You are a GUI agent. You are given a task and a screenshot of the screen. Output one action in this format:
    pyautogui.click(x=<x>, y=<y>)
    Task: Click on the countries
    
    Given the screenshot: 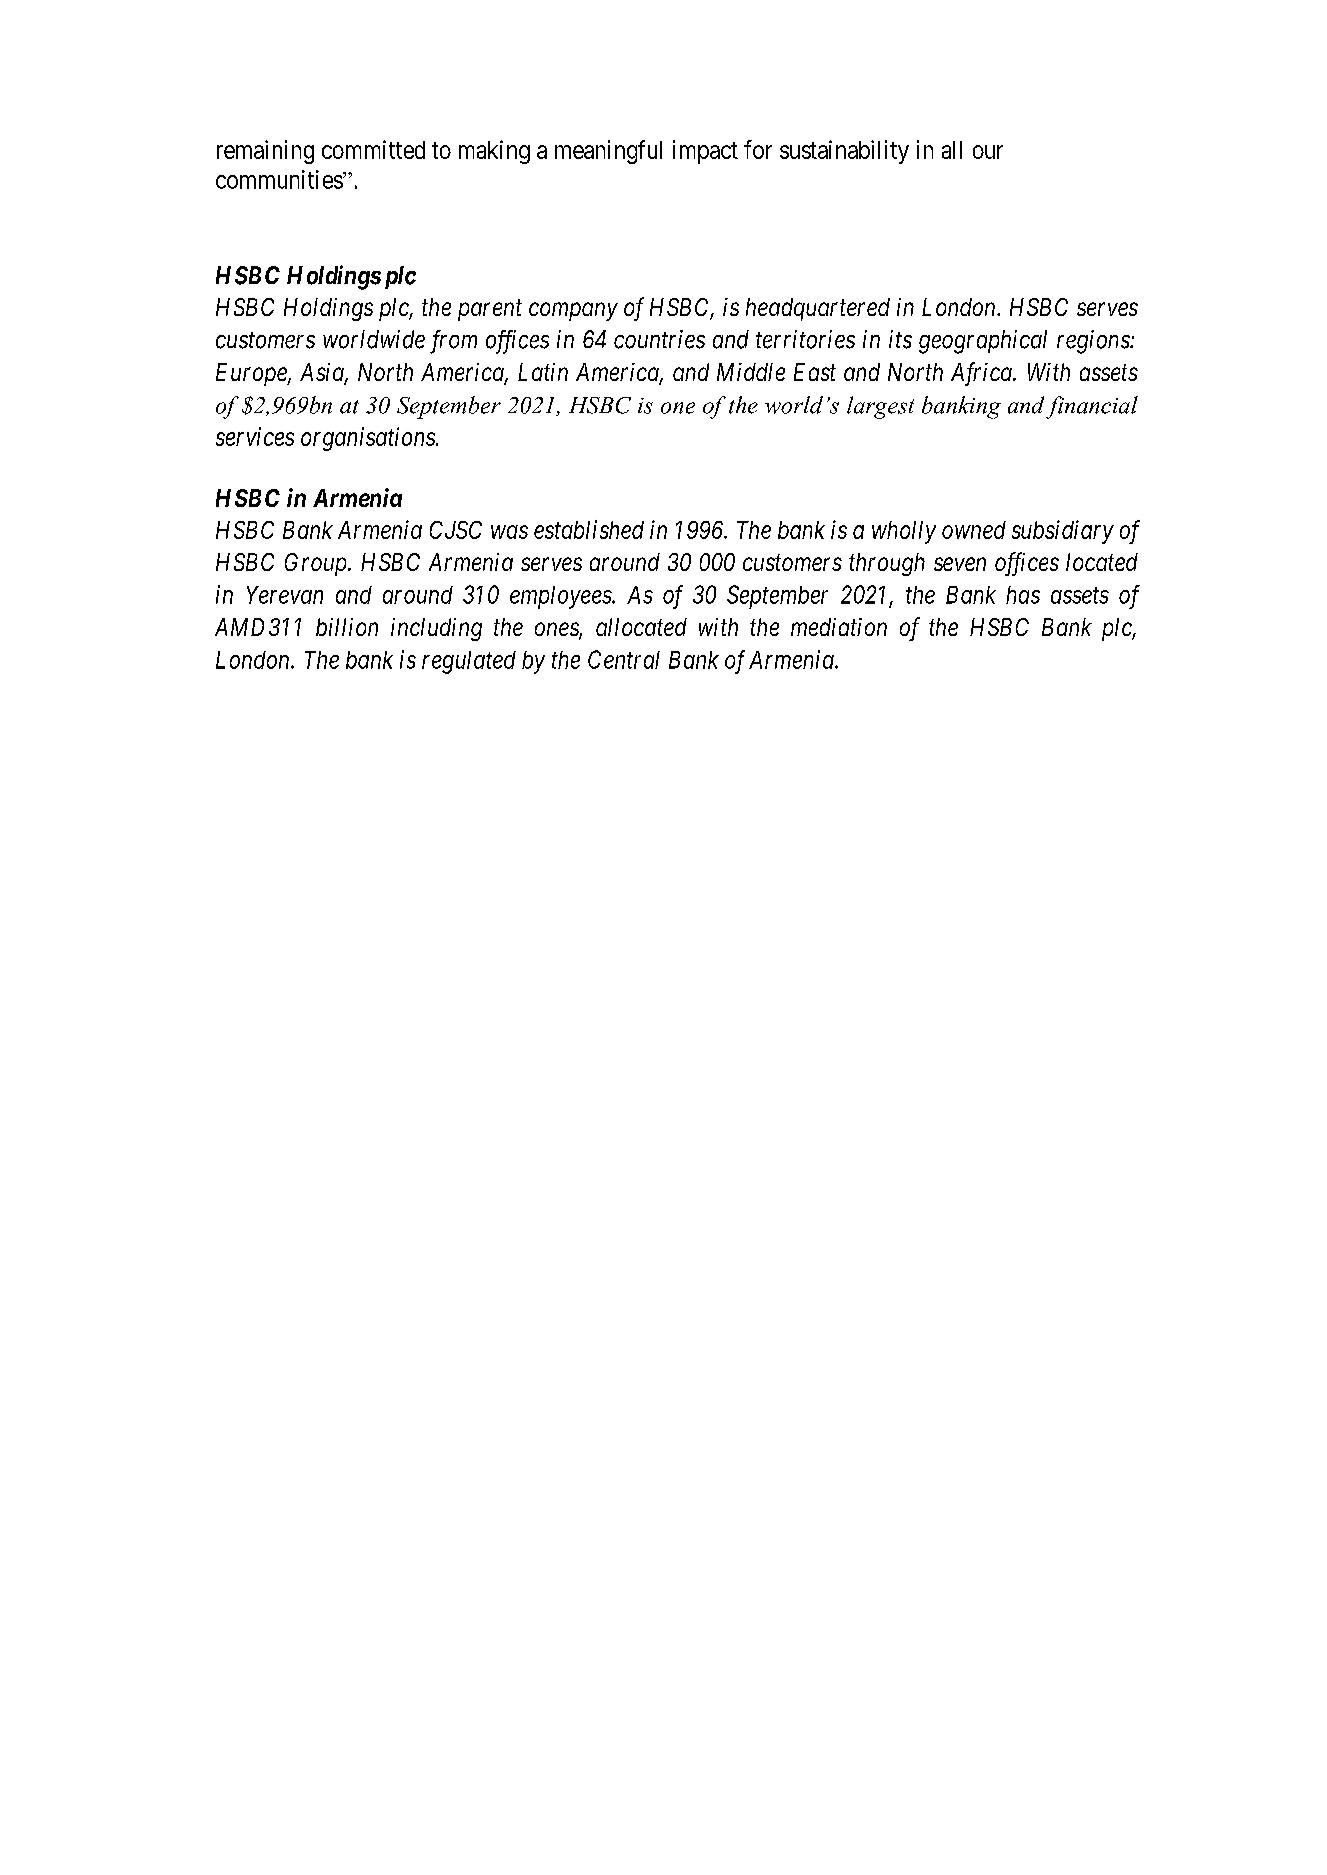 What is the action you would take?
    pyautogui.click(x=659, y=339)
